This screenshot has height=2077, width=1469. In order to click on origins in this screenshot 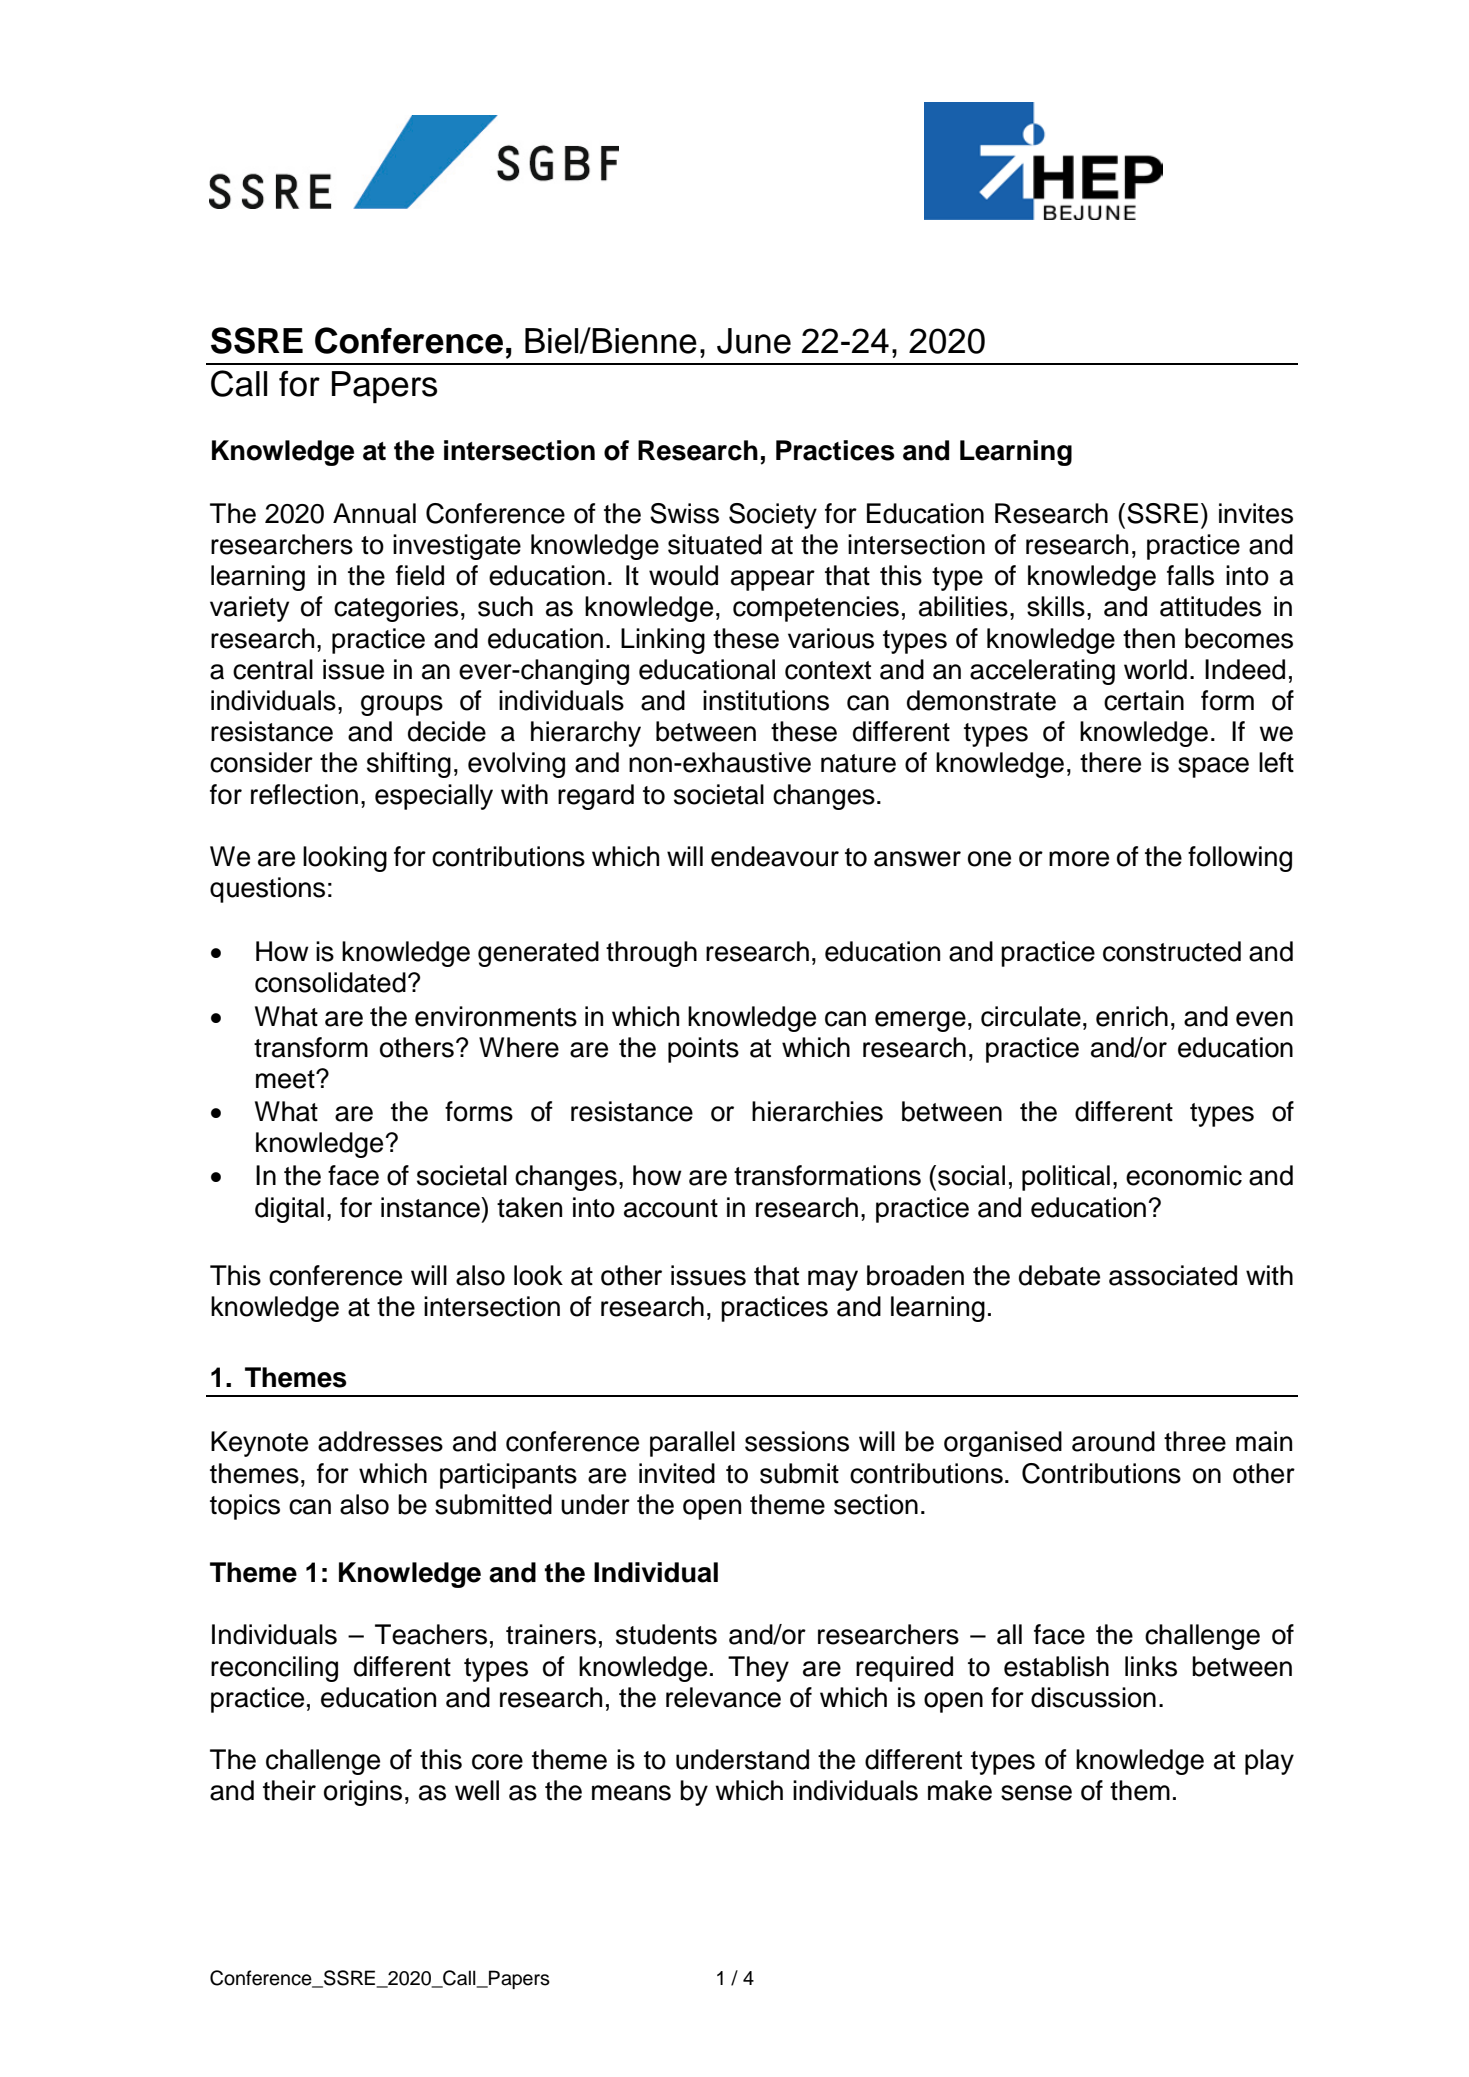, I will do `click(363, 1793)`.
